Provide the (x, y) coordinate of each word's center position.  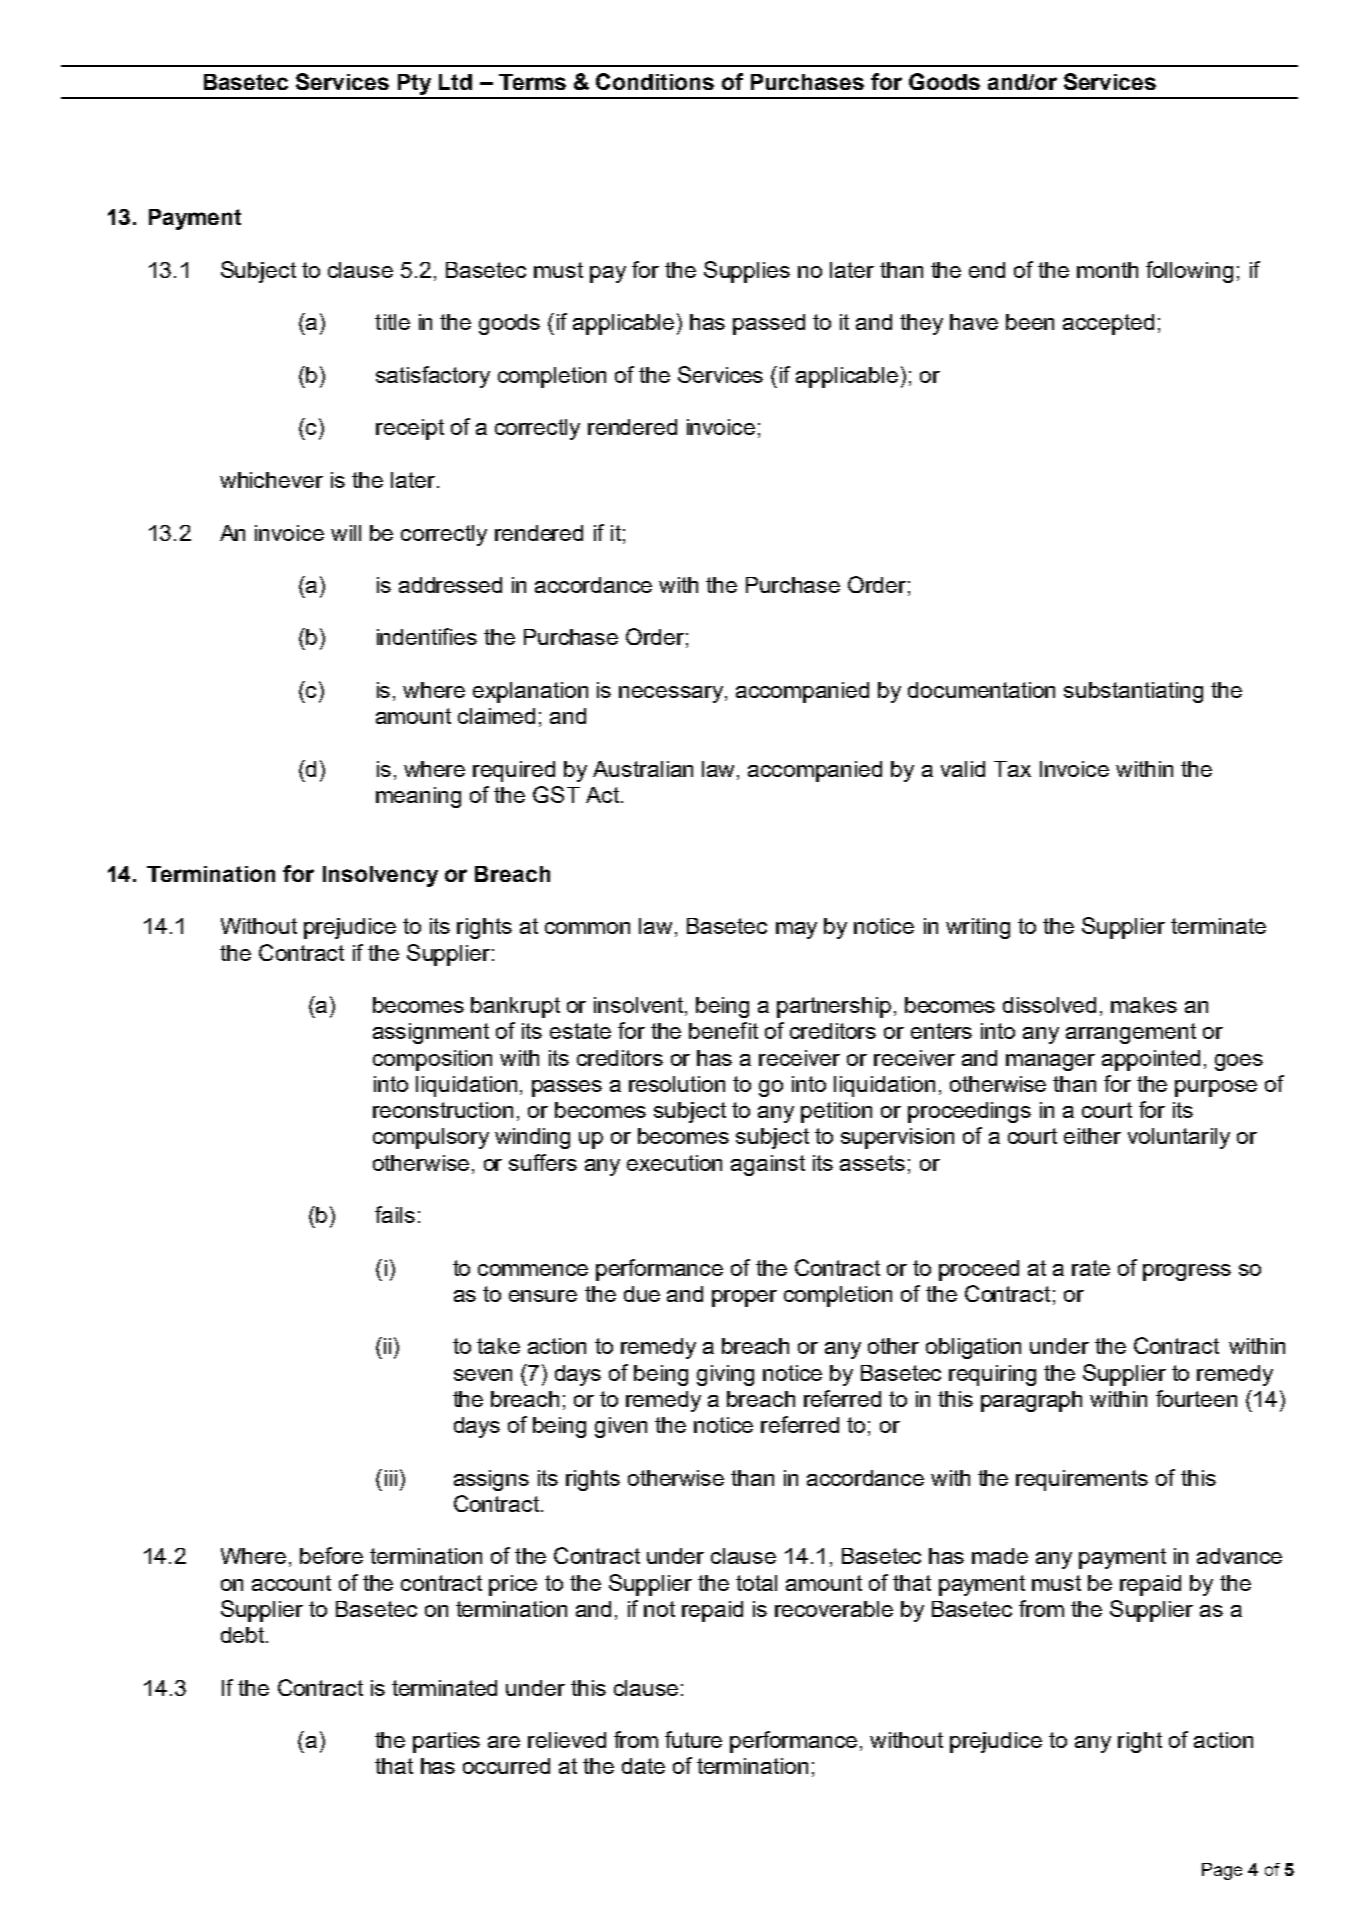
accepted (1108, 324)
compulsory (431, 1138)
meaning (418, 797)
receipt (410, 429)
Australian (643, 769)
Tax (1012, 769)
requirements (1082, 1480)
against (768, 1165)
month (1107, 270)
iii (391, 1478)
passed (769, 324)
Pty (414, 86)
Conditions (655, 81)
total (756, 1583)
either (1092, 1136)
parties (446, 1742)
